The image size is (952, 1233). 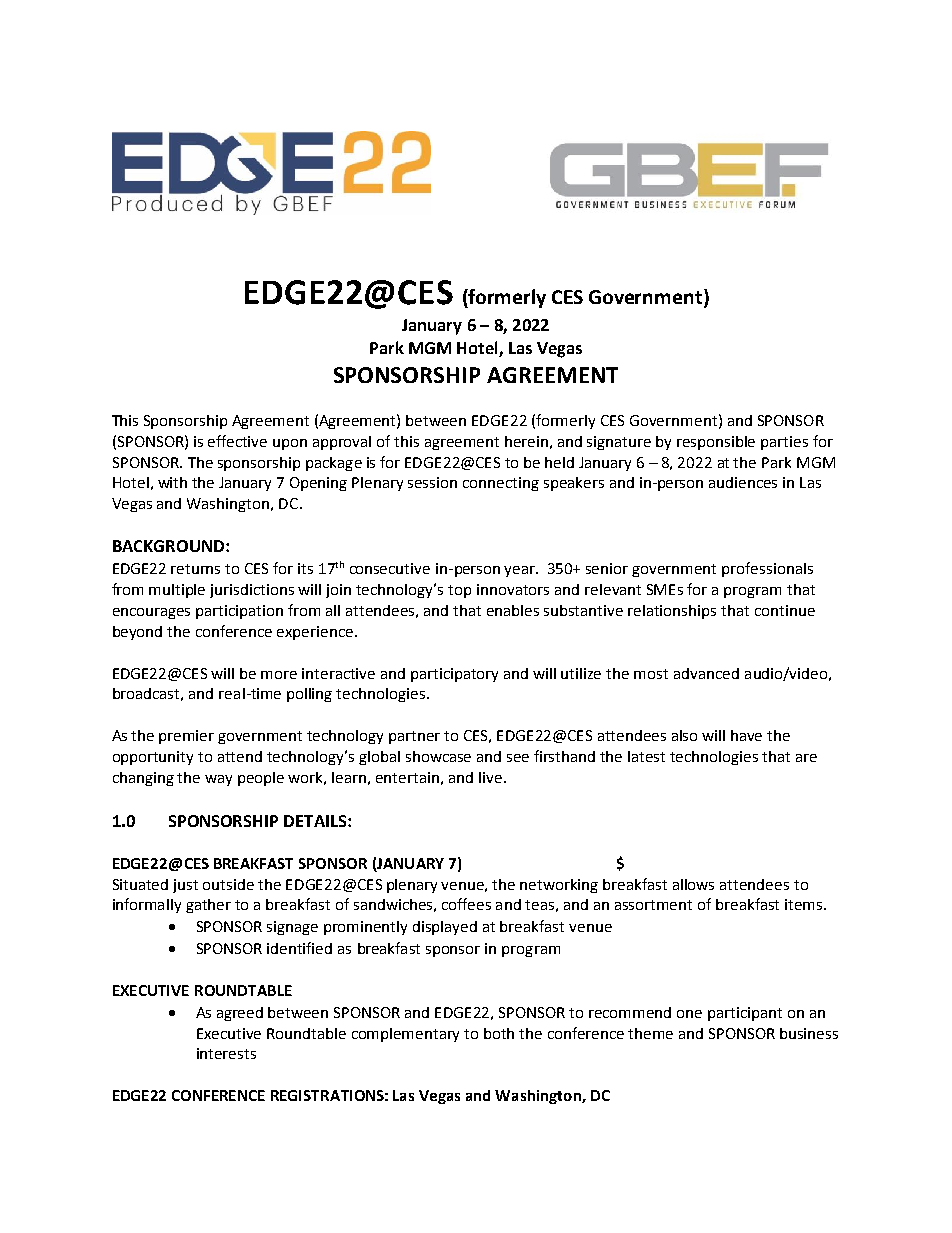 What do you see at coordinates (716, 443) in the page?
I see `responsible` at bounding box center [716, 443].
